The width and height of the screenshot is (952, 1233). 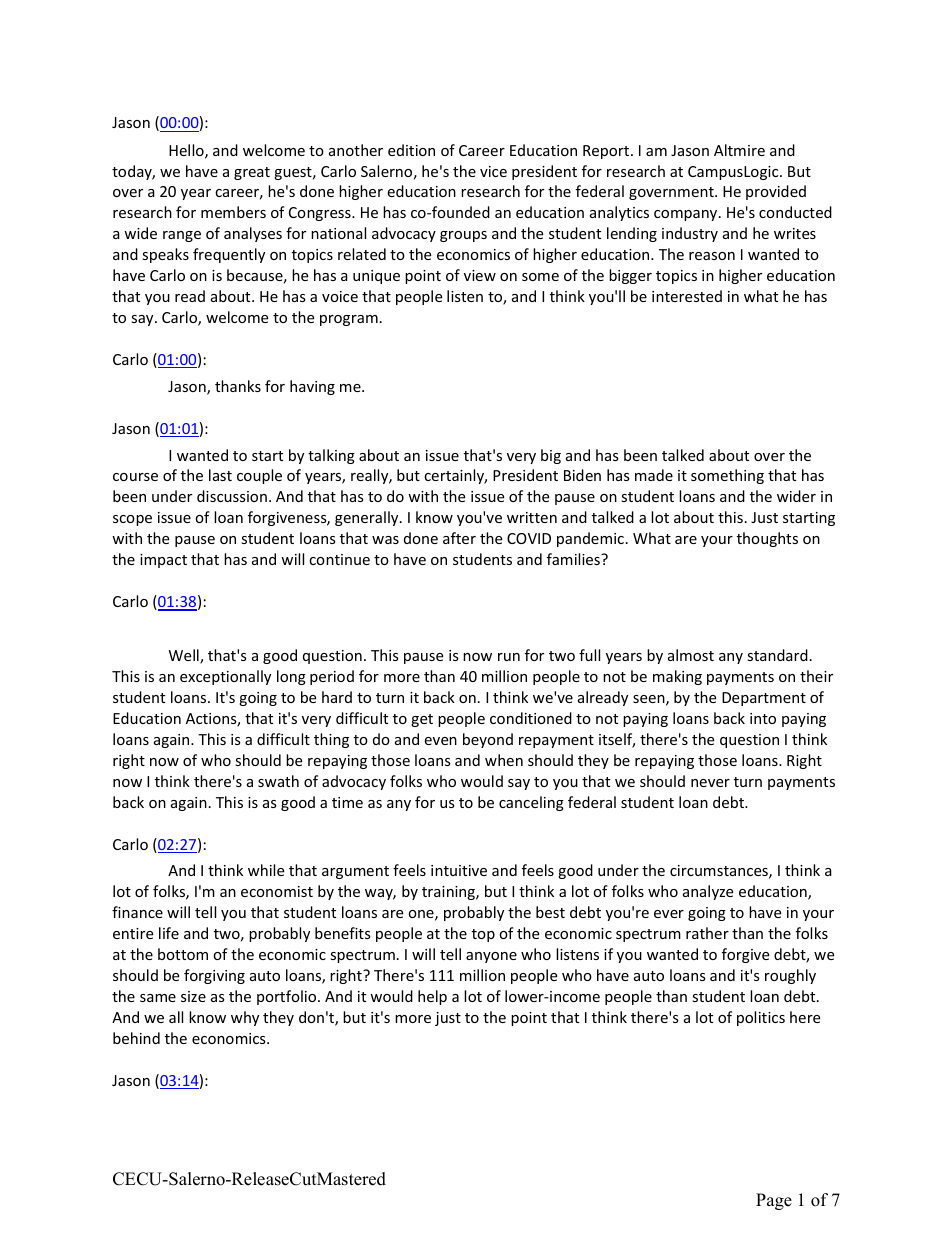 I want to click on provided, so click(x=776, y=192).
